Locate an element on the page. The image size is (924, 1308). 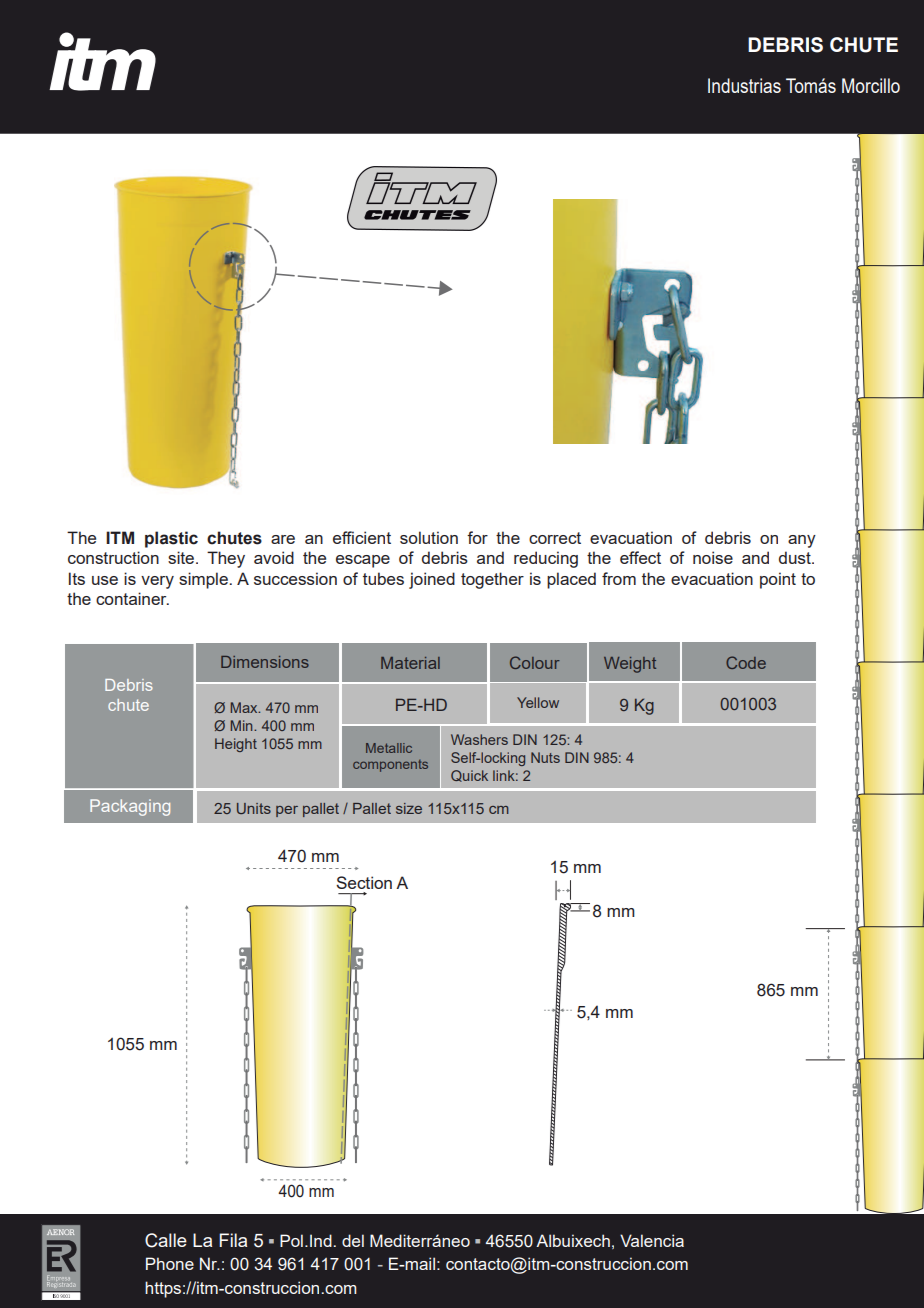
Calle is located at coordinates (166, 1240).
